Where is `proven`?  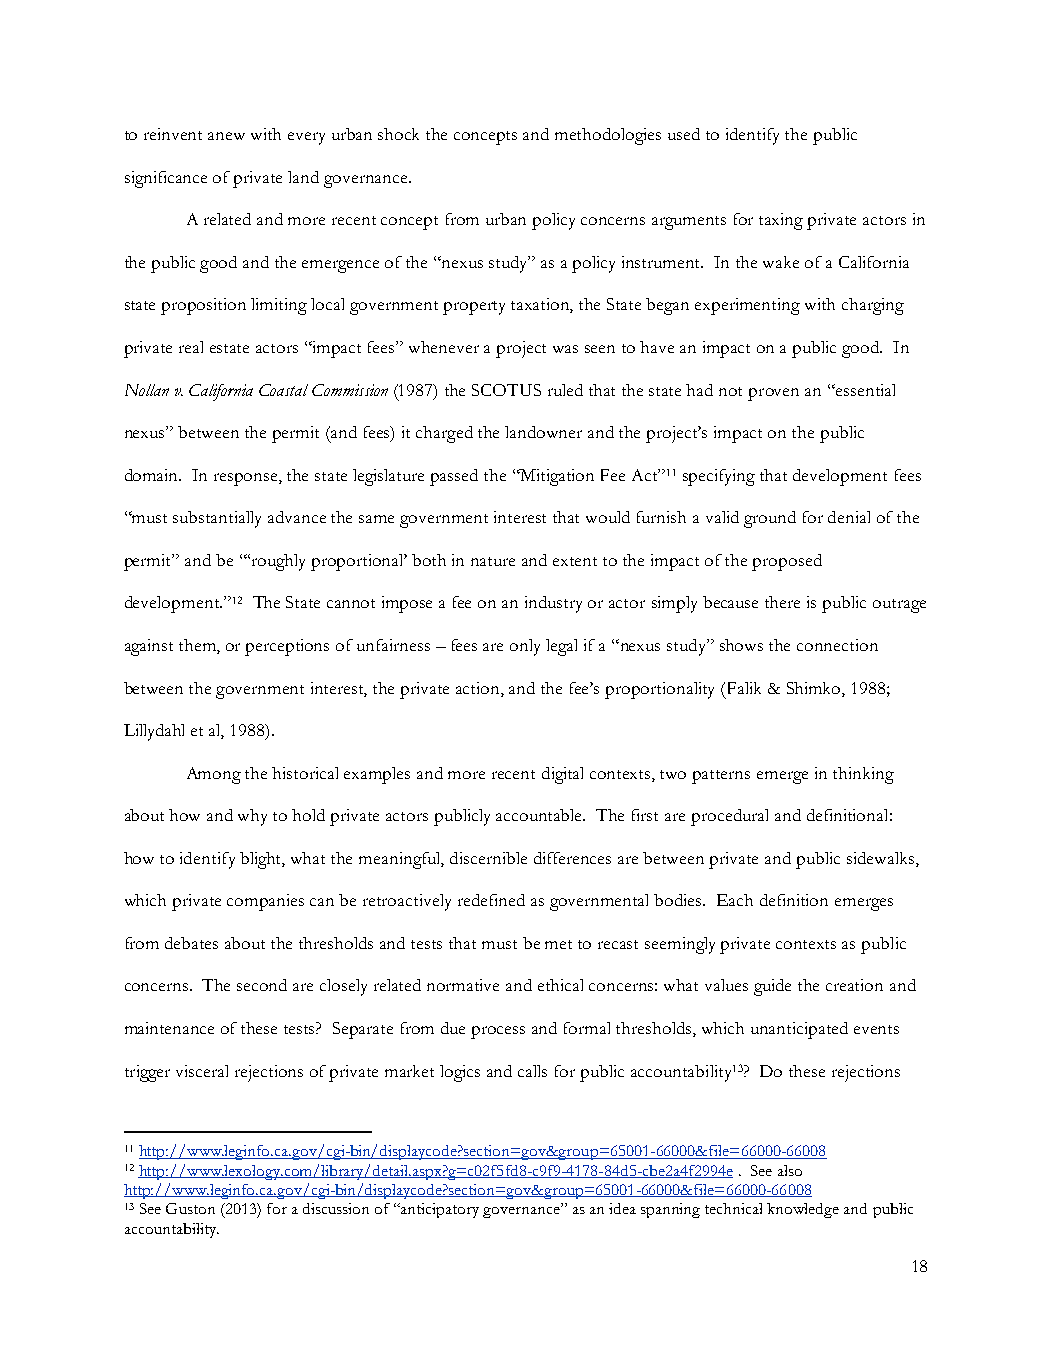
proven is located at coordinates (773, 394).
